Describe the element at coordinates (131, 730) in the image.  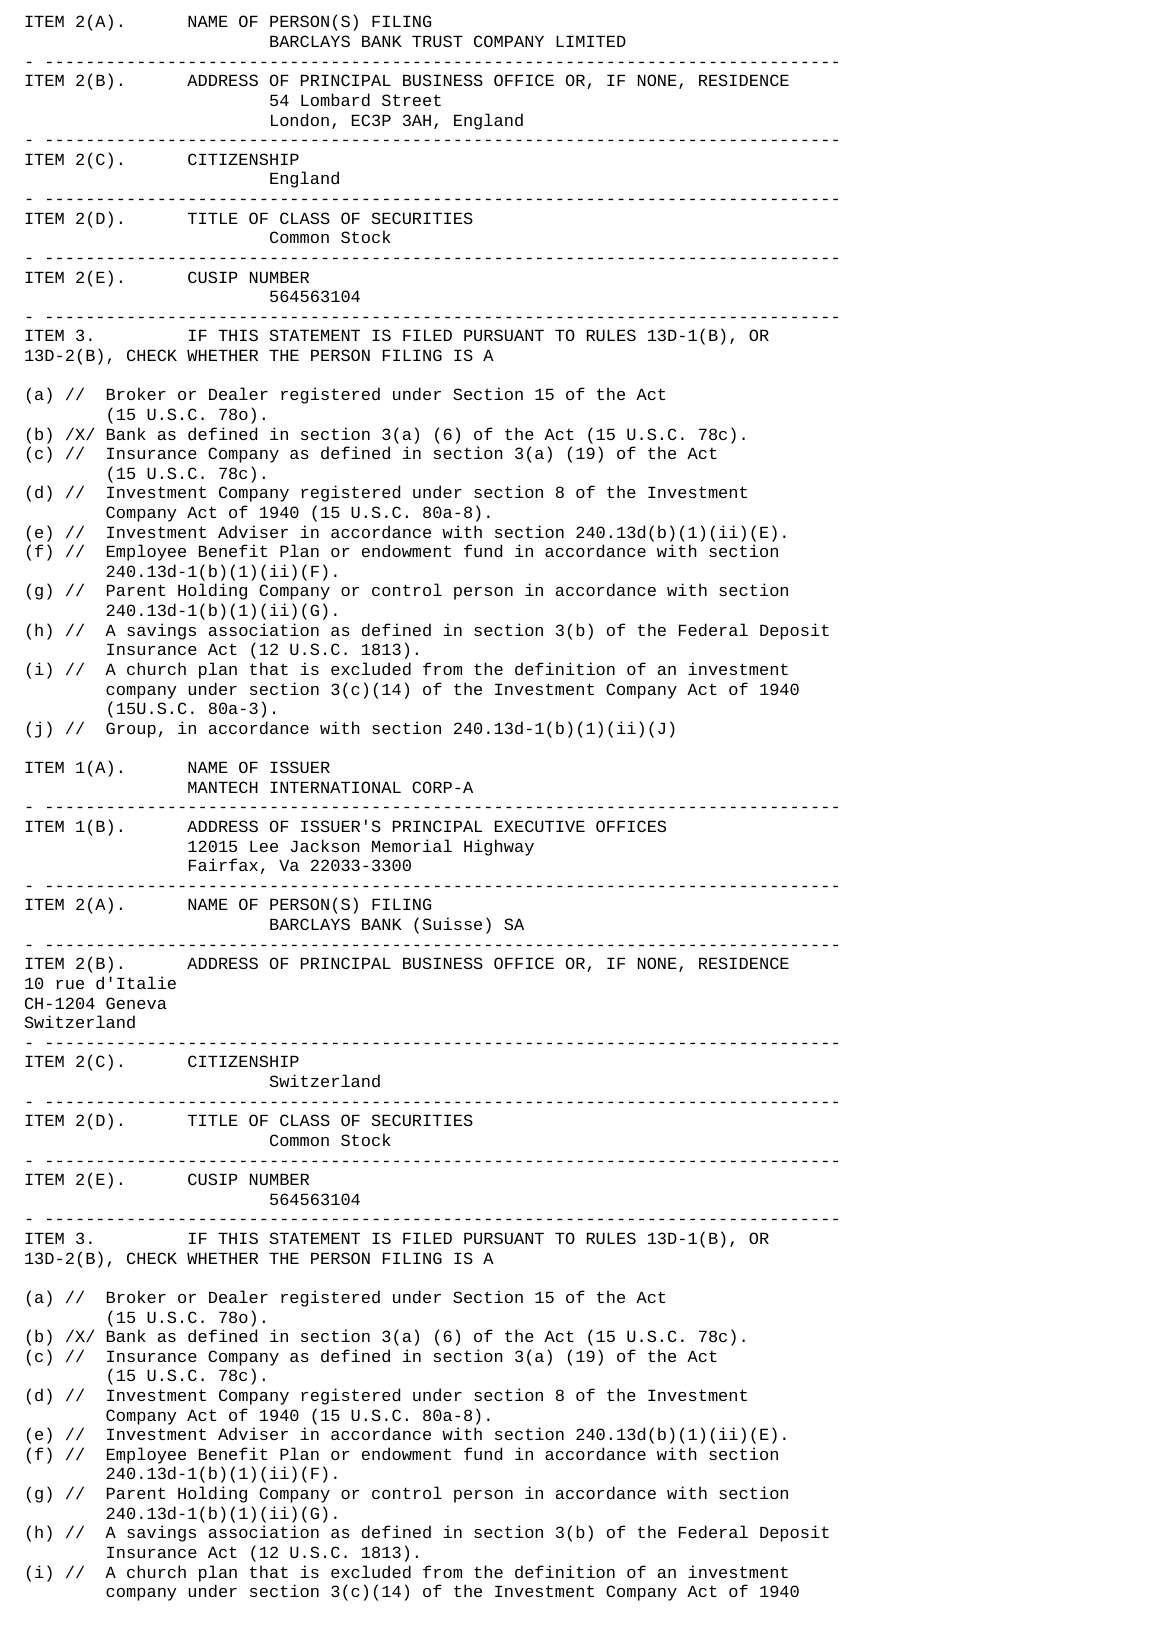
I see `Group` at that location.
